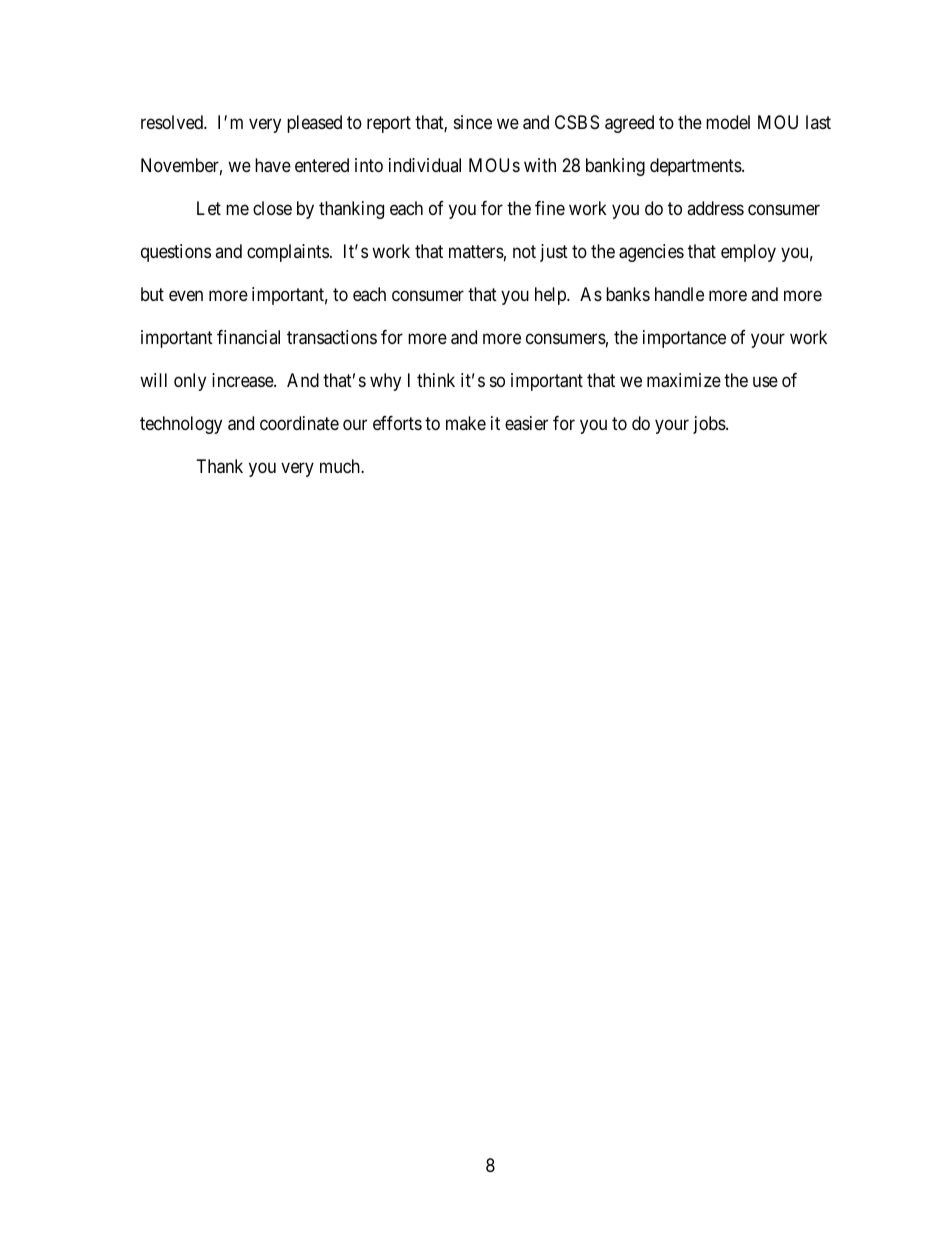  What do you see at coordinates (748, 253) in the screenshot?
I see `employ` at bounding box center [748, 253].
